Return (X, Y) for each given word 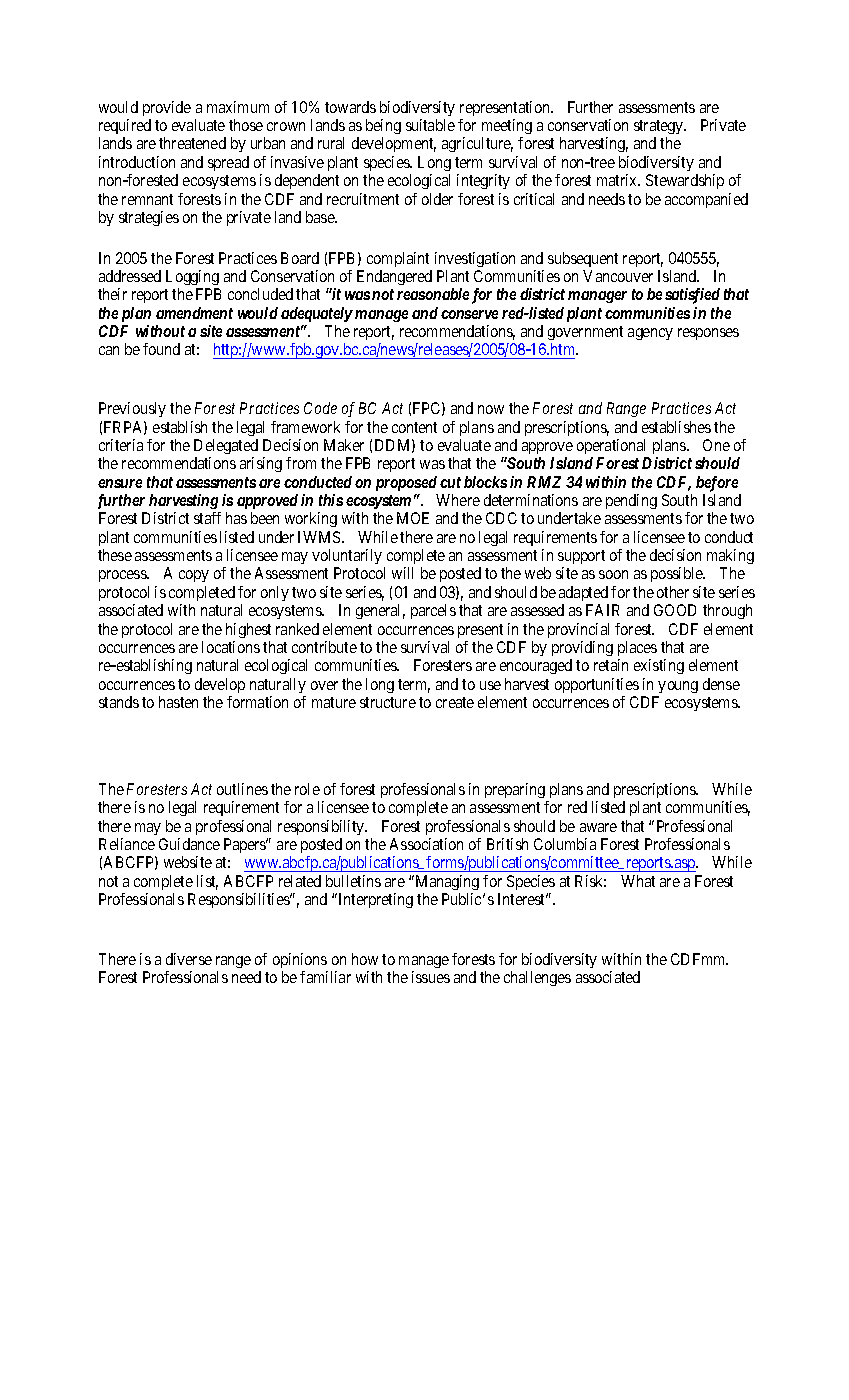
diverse (189, 959)
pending (631, 501)
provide (167, 108)
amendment (194, 313)
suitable (430, 125)
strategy (660, 129)
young (678, 687)
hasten (178, 702)
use (490, 685)
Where (458, 500)
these (115, 555)
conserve (469, 314)
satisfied (692, 296)
